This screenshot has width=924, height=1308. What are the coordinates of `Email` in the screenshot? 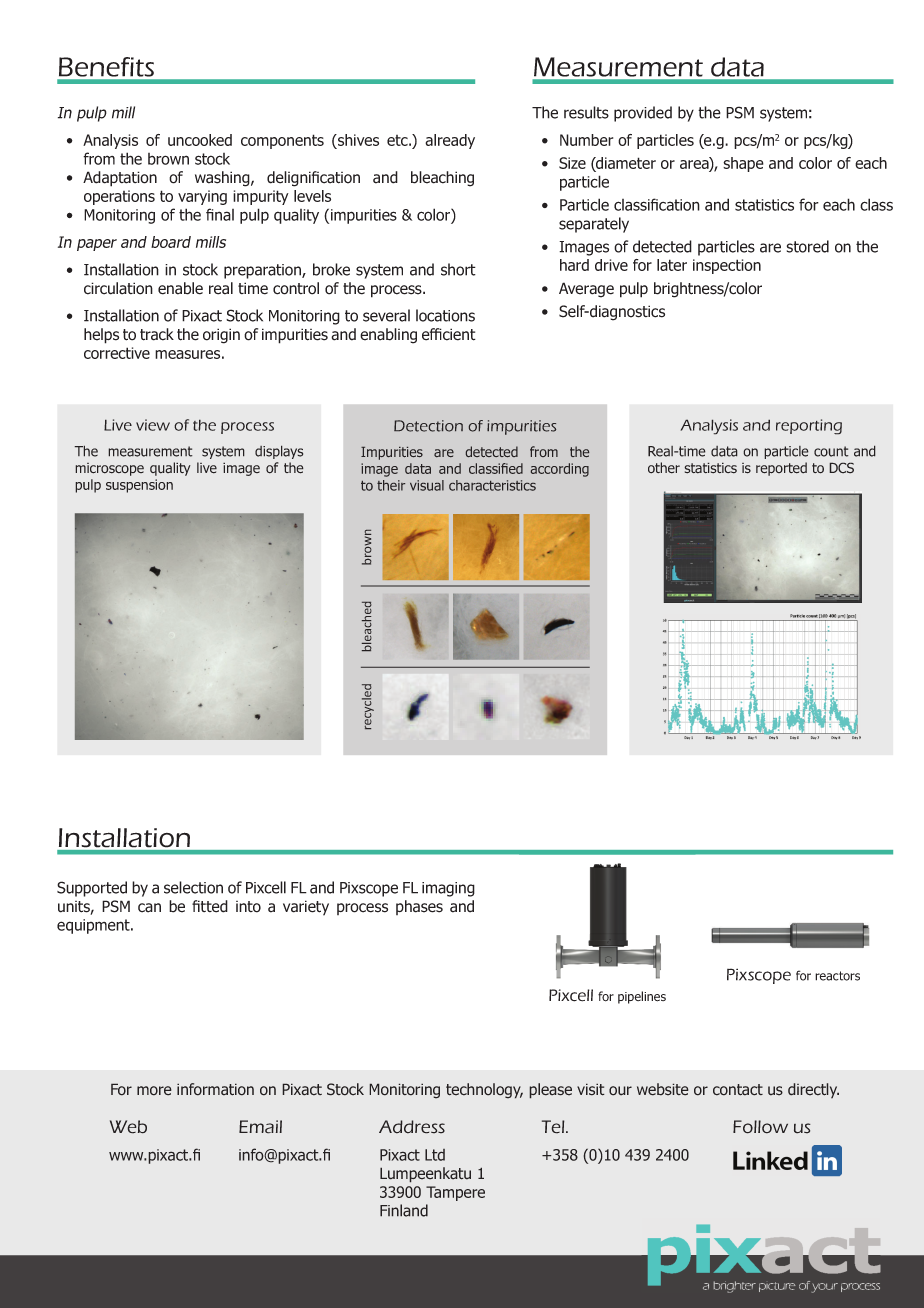 It's located at (260, 1127).
